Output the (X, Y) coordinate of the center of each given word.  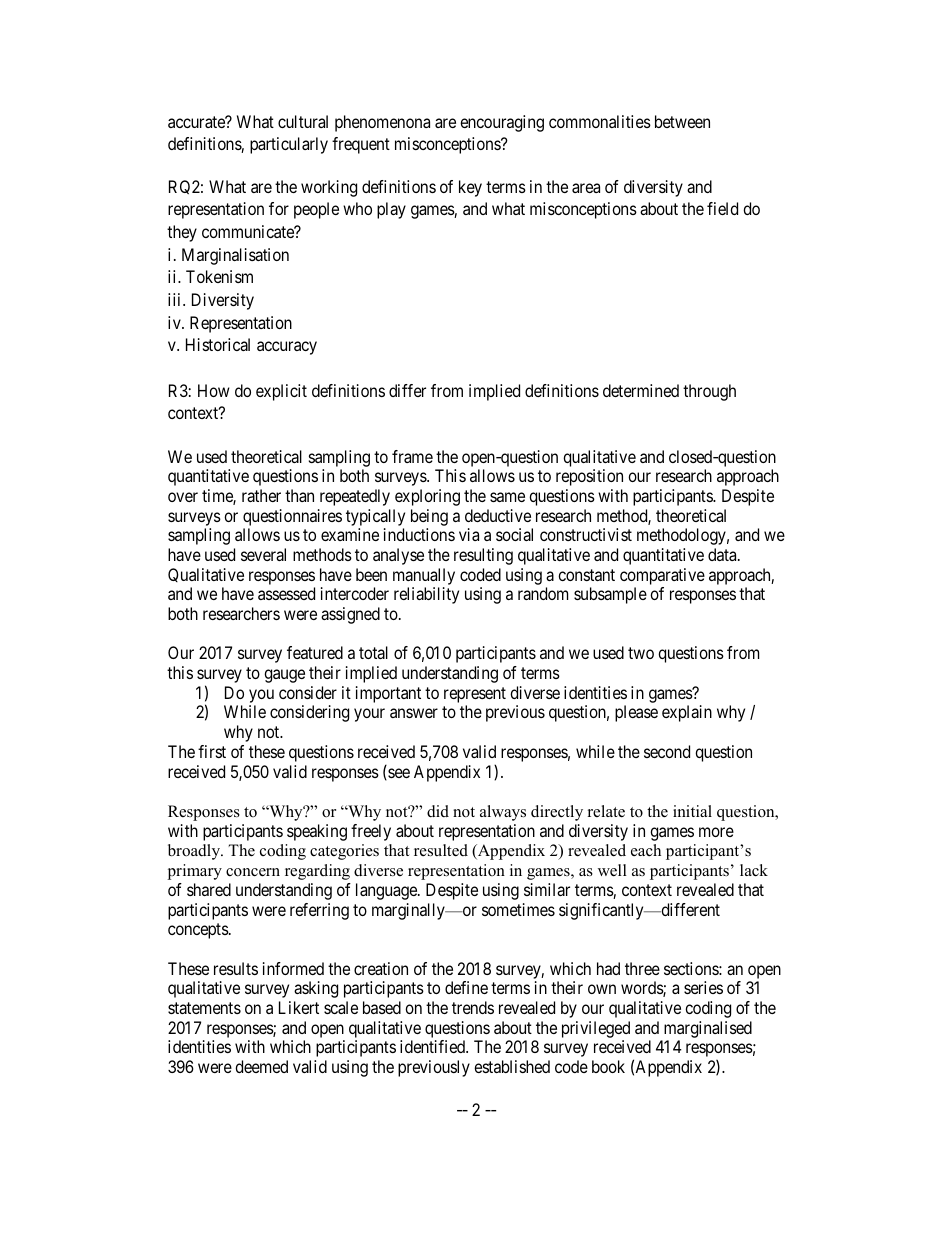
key (470, 188)
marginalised (708, 1029)
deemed (261, 1066)
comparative (662, 576)
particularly (289, 145)
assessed (286, 593)
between (682, 121)
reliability (426, 595)
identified (434, 1046)
